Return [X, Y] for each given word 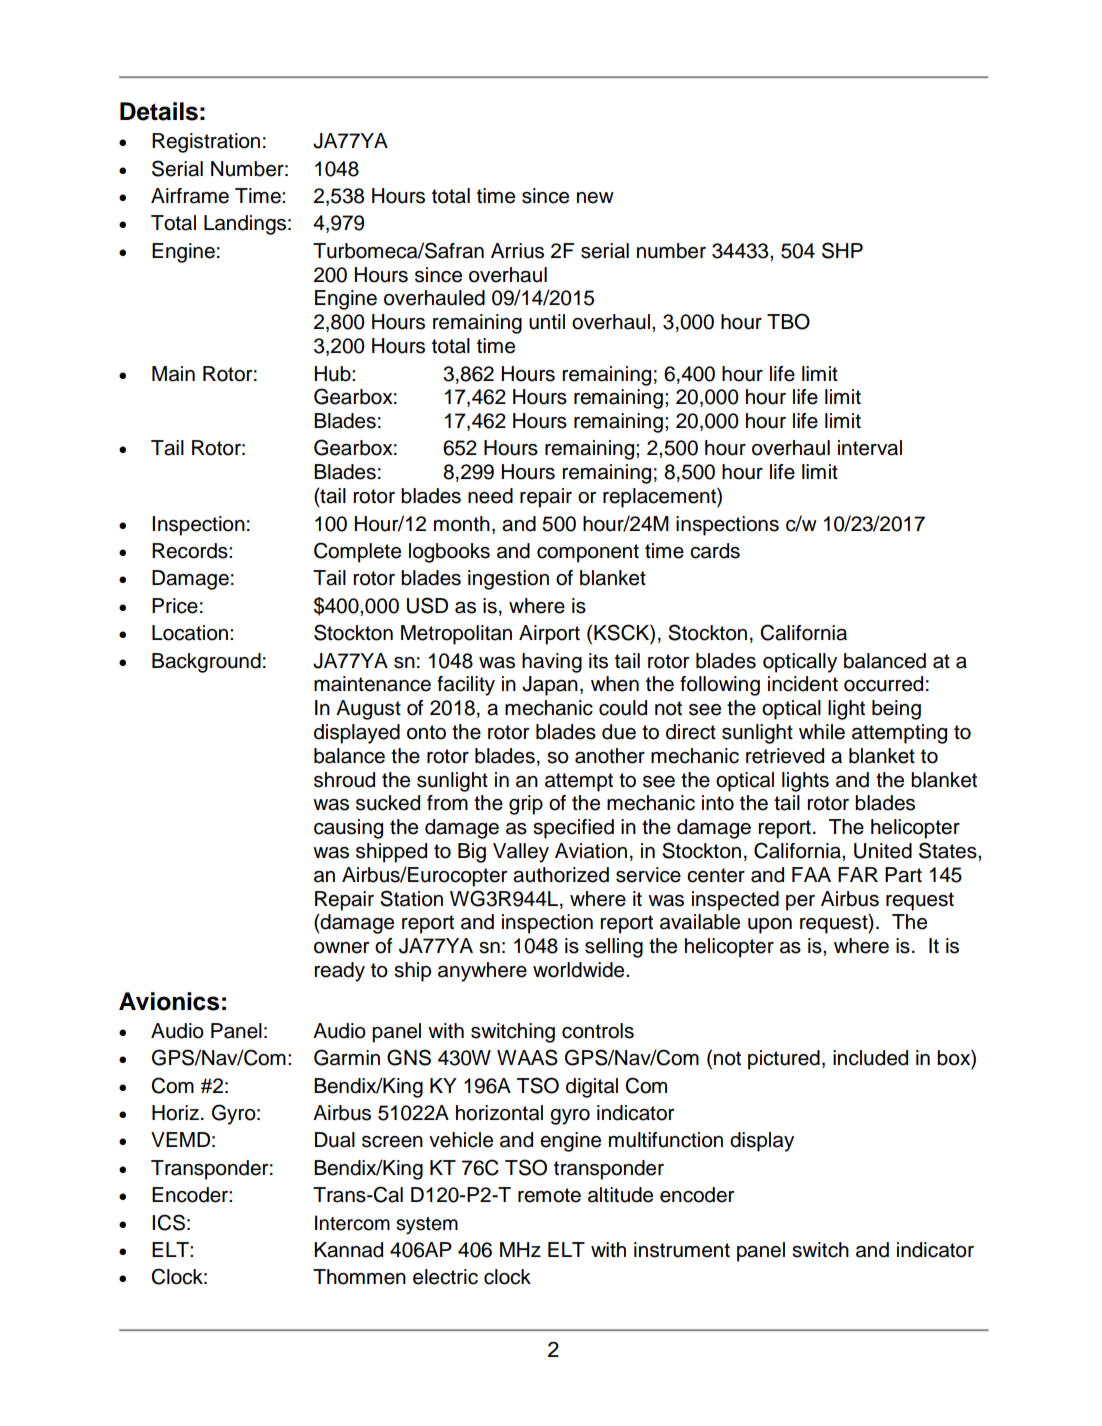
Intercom [352, 1223]
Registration [206, 143]
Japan [550, 686]
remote [549, 1195]
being [896, 710]
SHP [842, 250]
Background [206, 663]
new [595, 198]
